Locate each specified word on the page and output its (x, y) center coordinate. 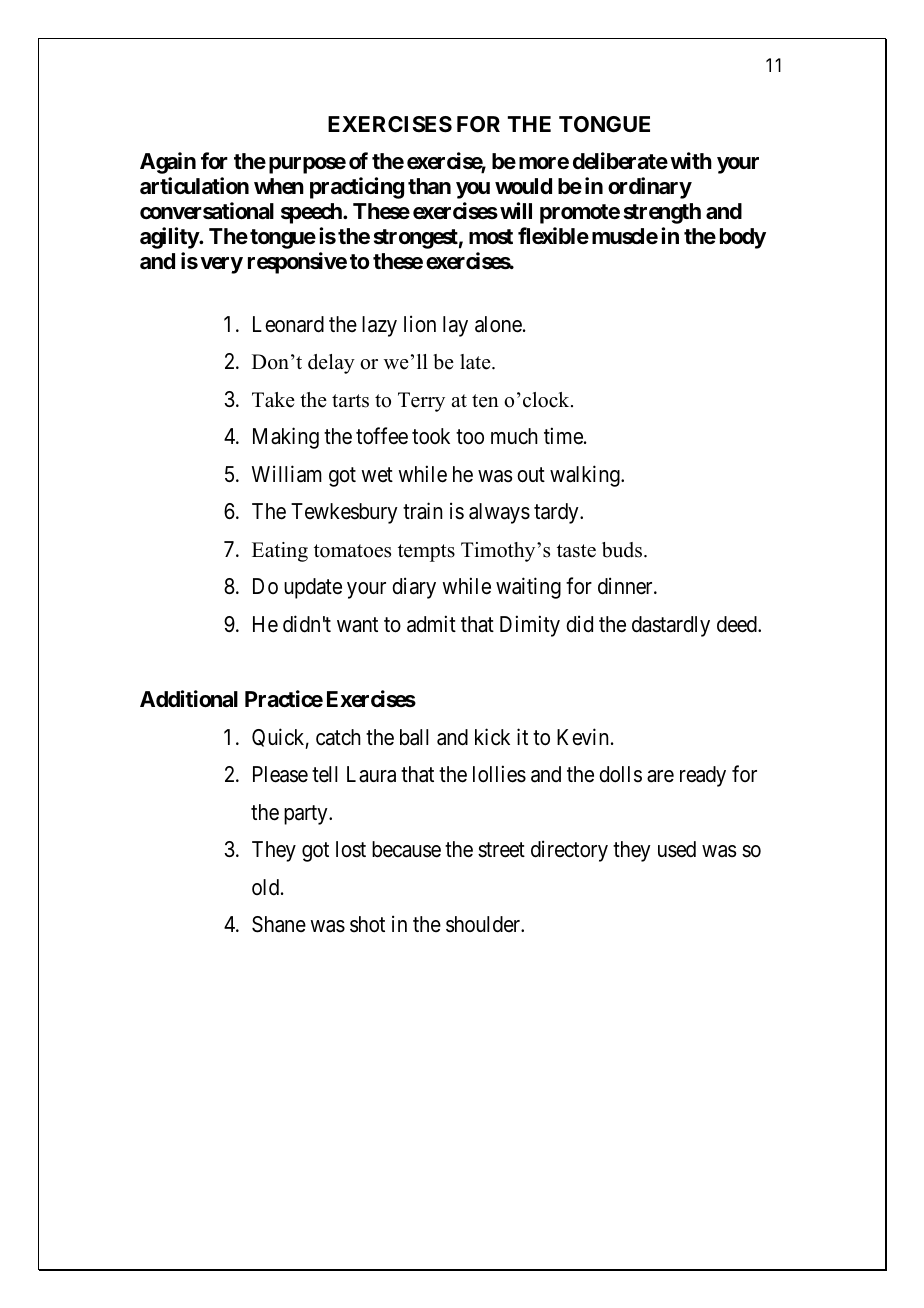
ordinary (650, 188)
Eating (280, 552)
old (267, 887)
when (279, 186)
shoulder (484, 924)
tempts (426, 553)
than (429, 186)
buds (623, 550)
